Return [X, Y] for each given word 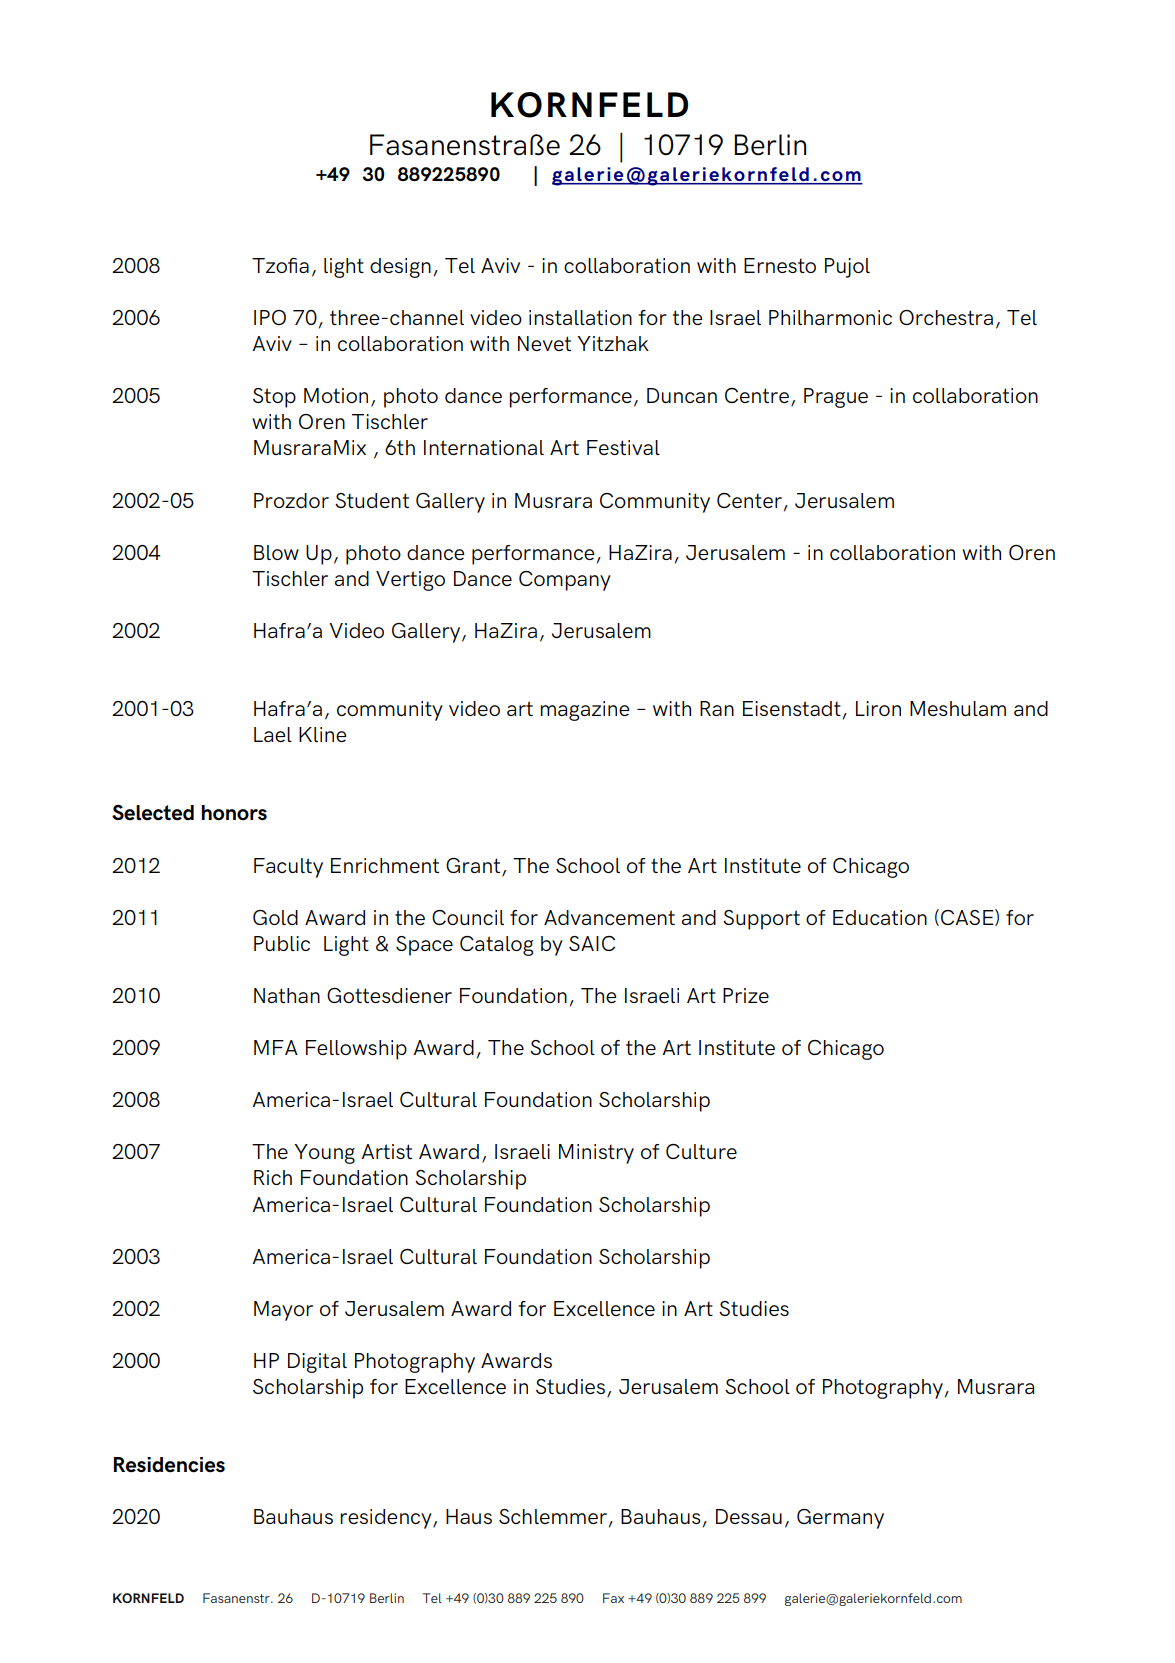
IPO [270, 317]
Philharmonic [830, 317]
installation [580, 317]
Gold [275, 917]
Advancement [609, 917]
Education [880, 917]
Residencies [169, 1465]
